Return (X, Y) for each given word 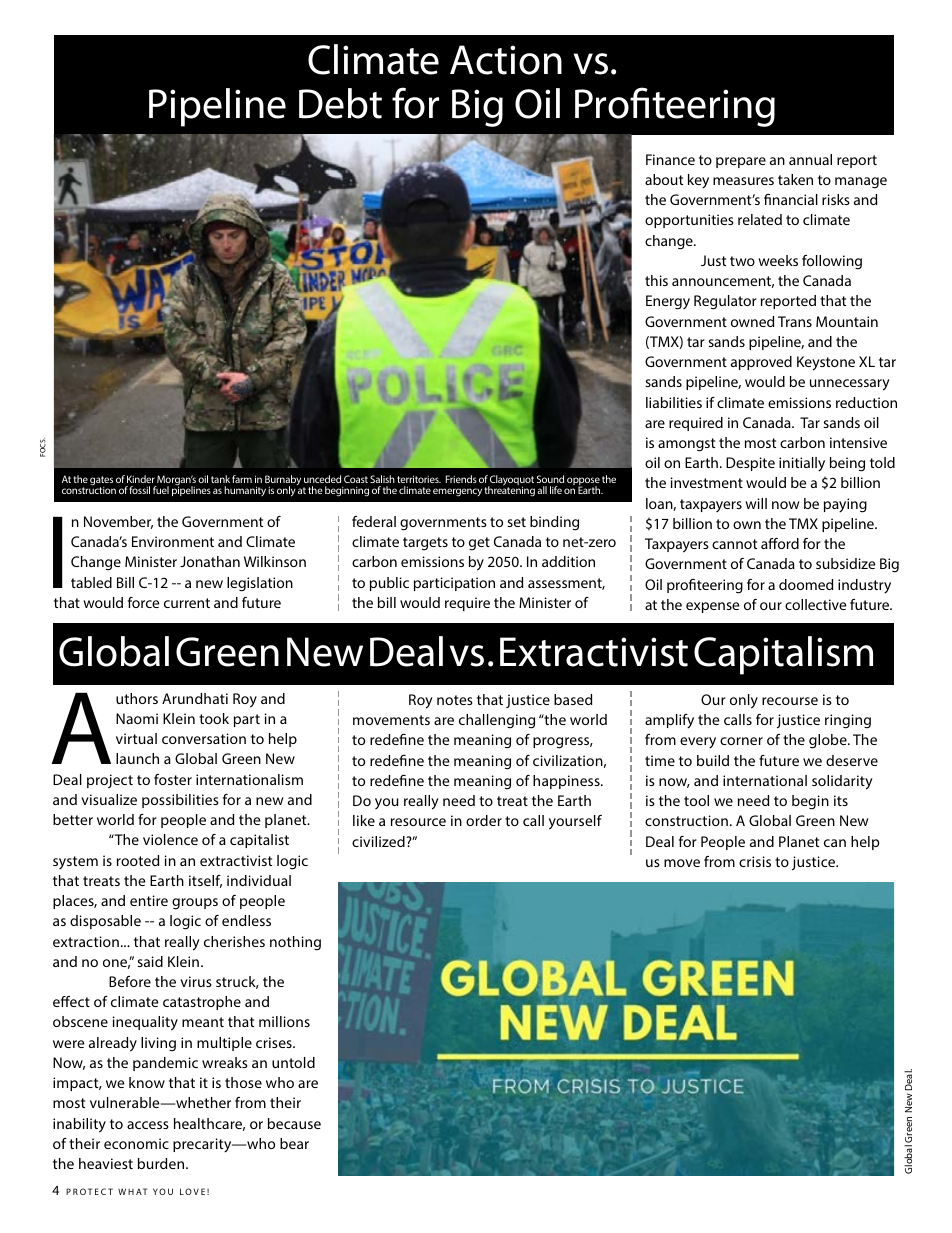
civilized (379, 841)
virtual (136, 738)
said (150, 961)
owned (752, 321)
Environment (173, 541)
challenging (497, 721)
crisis (755, 861)
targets (425, 544)
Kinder (141, 479)
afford (780, 543)
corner (741, 741)
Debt (340, 103)
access (148, 1125)
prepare (741, 162)
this (656, 280)
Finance (670, 159)
